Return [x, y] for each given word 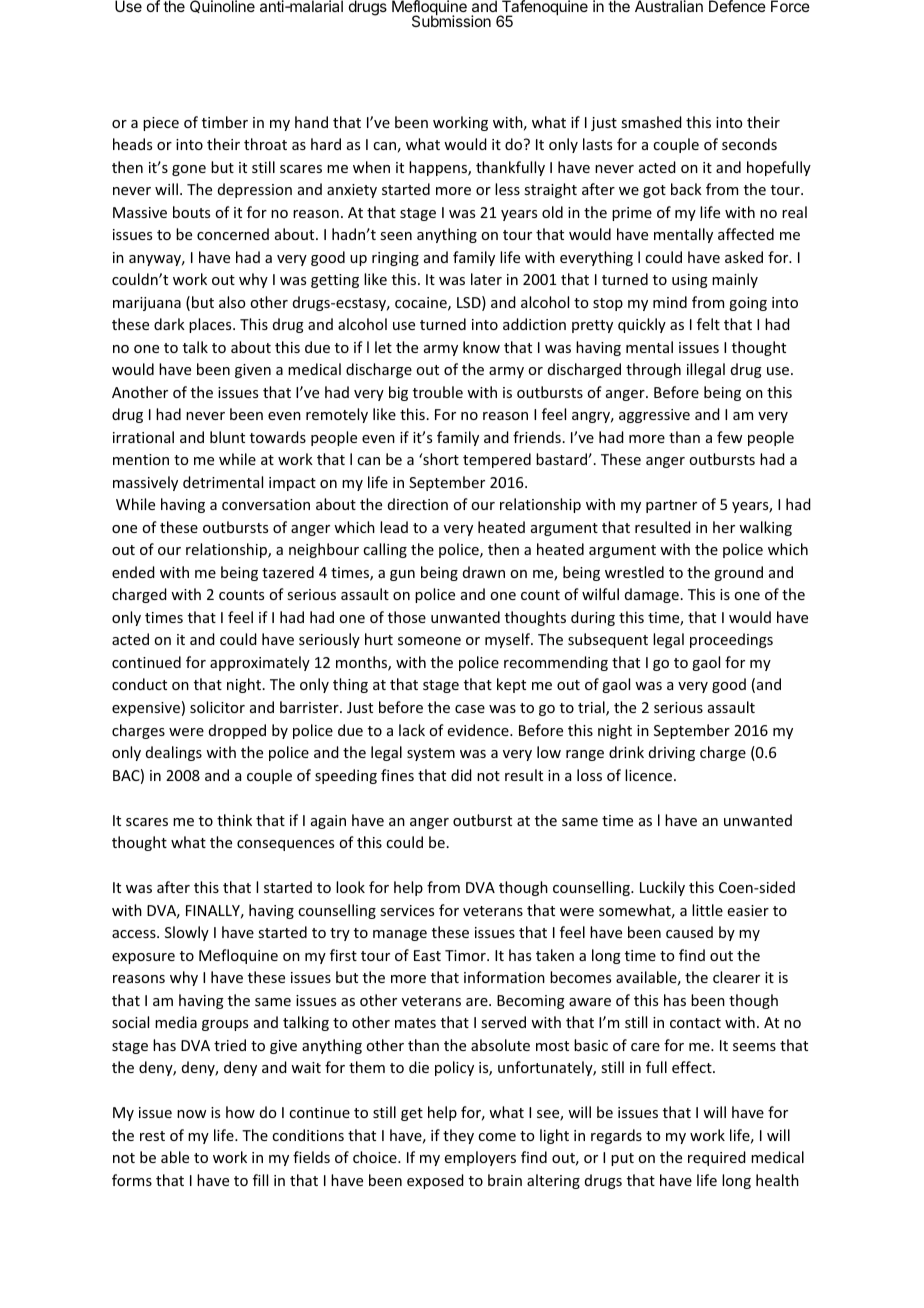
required [717, 1158]
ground [738, 573]
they [458, 1136]
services [407, 910]
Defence [737, 6]
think [234, 820]
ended [133, 572]
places [211, 325]
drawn [484, 572]
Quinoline [222, 6]
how [240, 1112]
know [481, 347]
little [707, 910]
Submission [451, 20]
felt [708, 324]
